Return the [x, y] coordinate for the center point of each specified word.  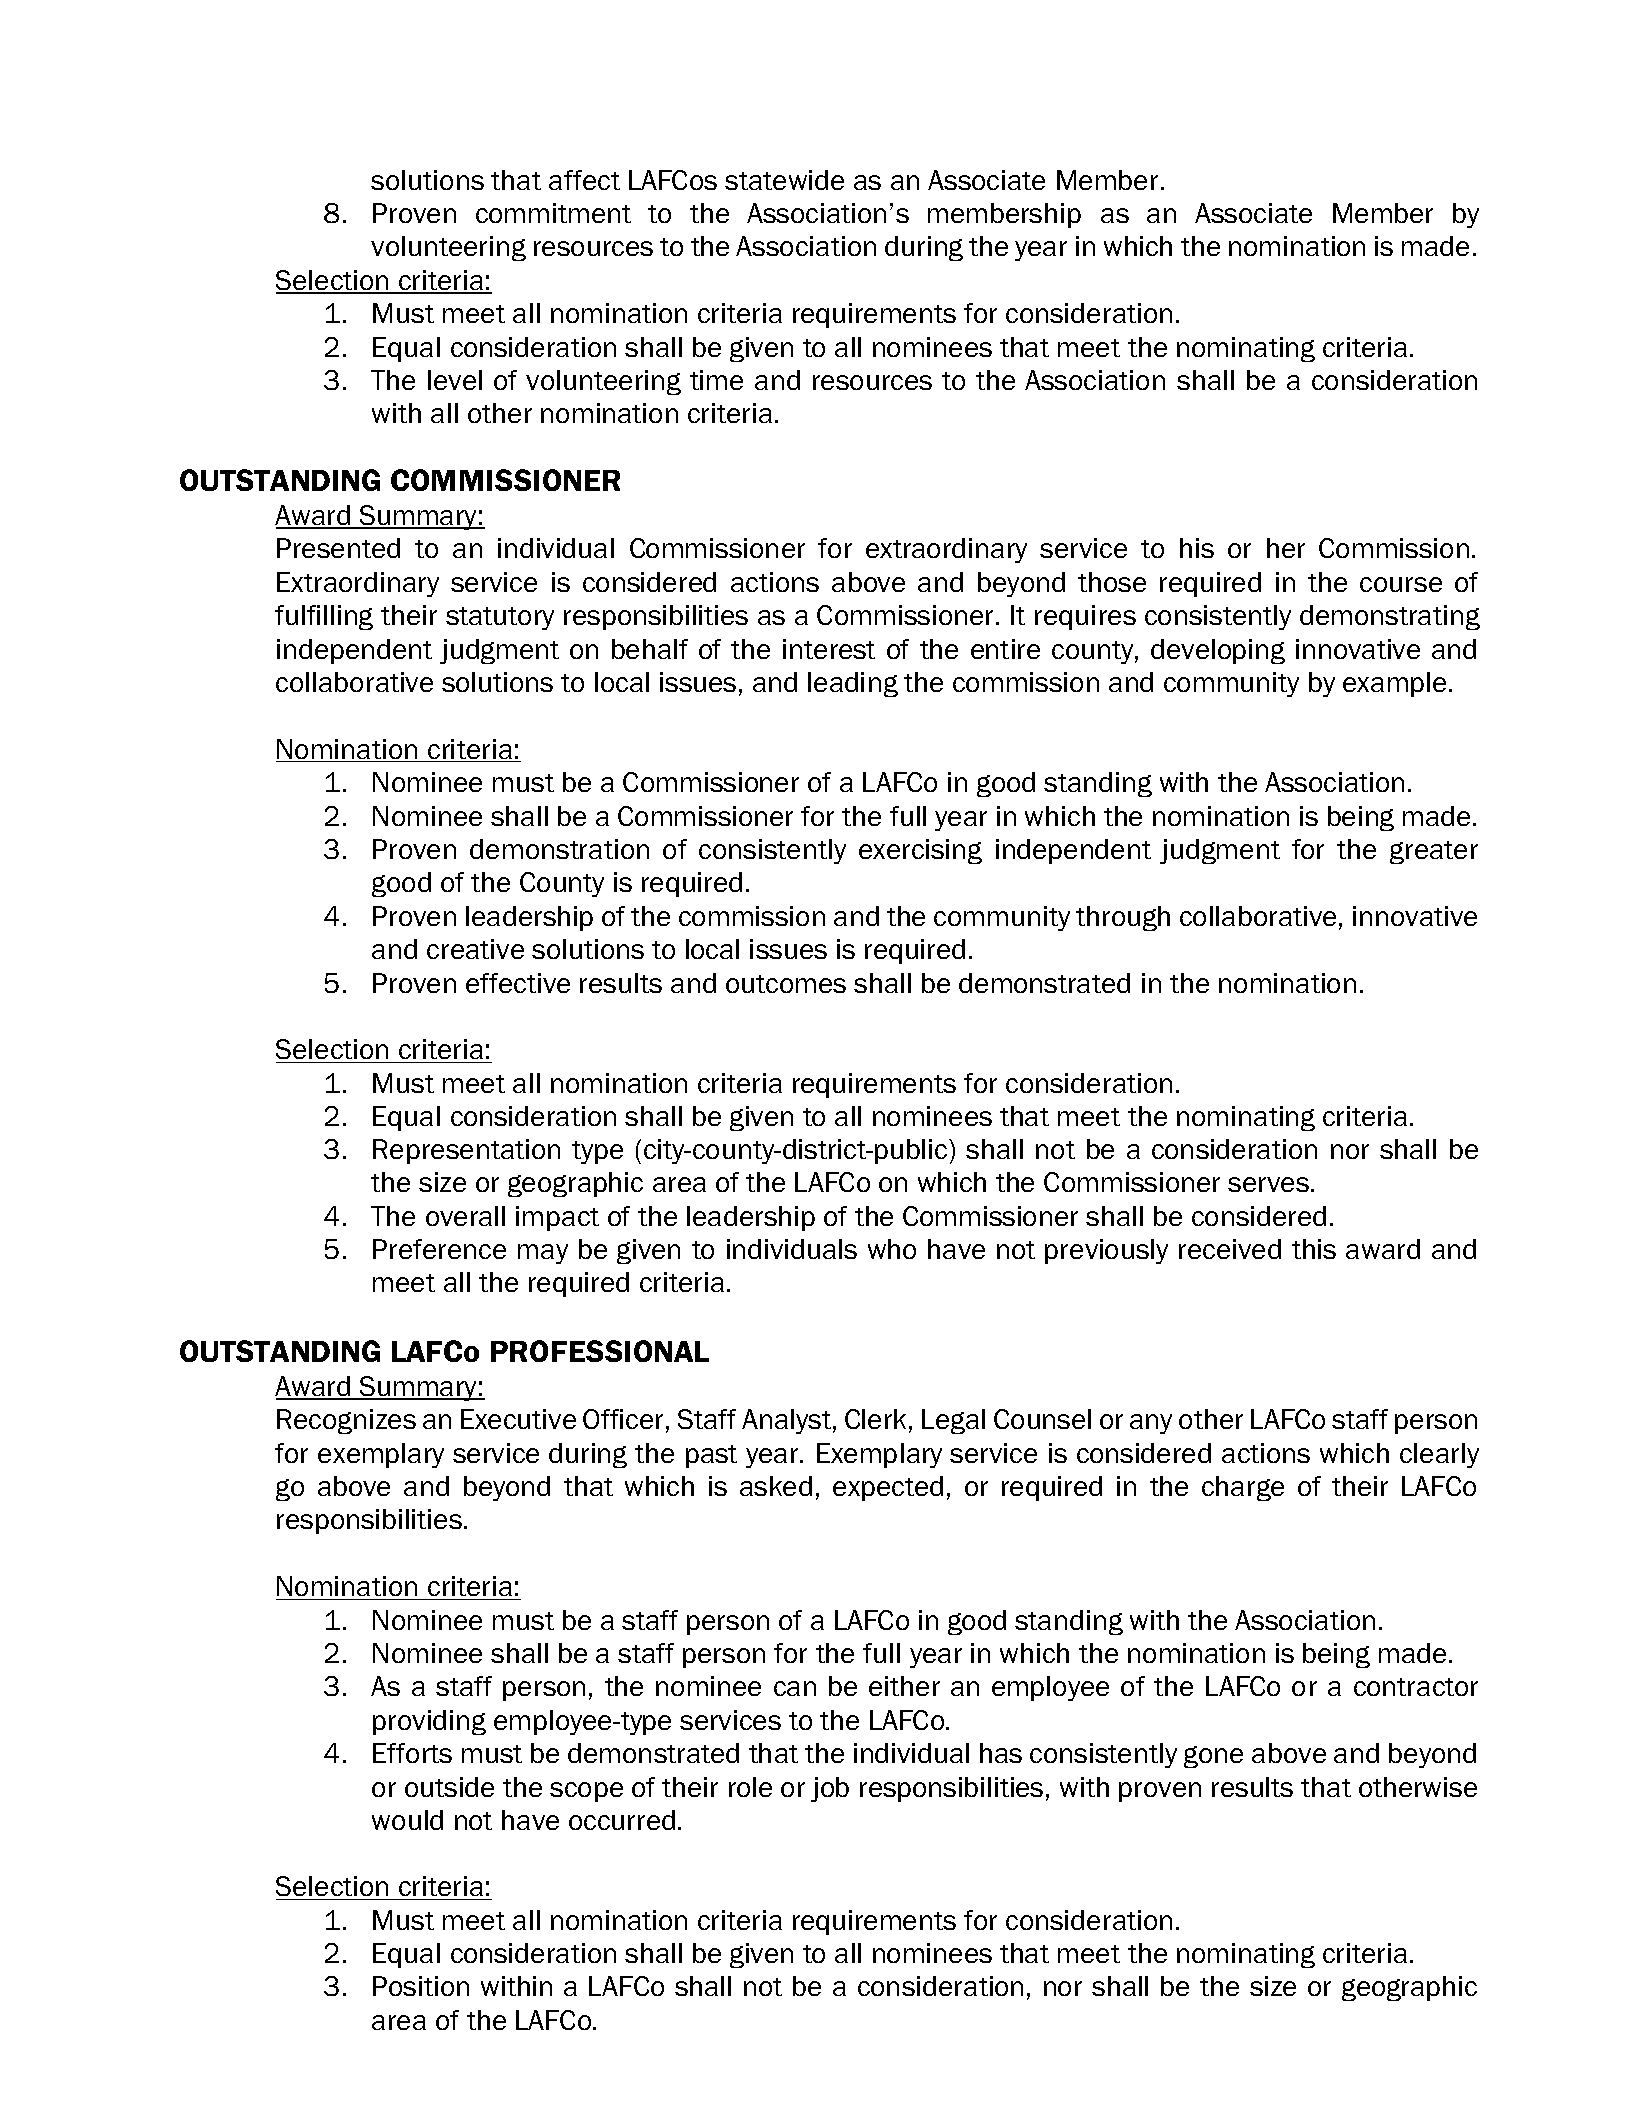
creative [475, 949]
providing [429, 1722]
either [904, 1686]
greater [1434, 852]
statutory [500, 618]
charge [1243, 1488]
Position [421, 1986]
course [1401, 584]
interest [829, 649]
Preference [439, 1249]
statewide [784, 180]
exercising [920, 851]
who [892, 1249]
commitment [553, 213]
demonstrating [1390, 617]
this [1314, 1249]
